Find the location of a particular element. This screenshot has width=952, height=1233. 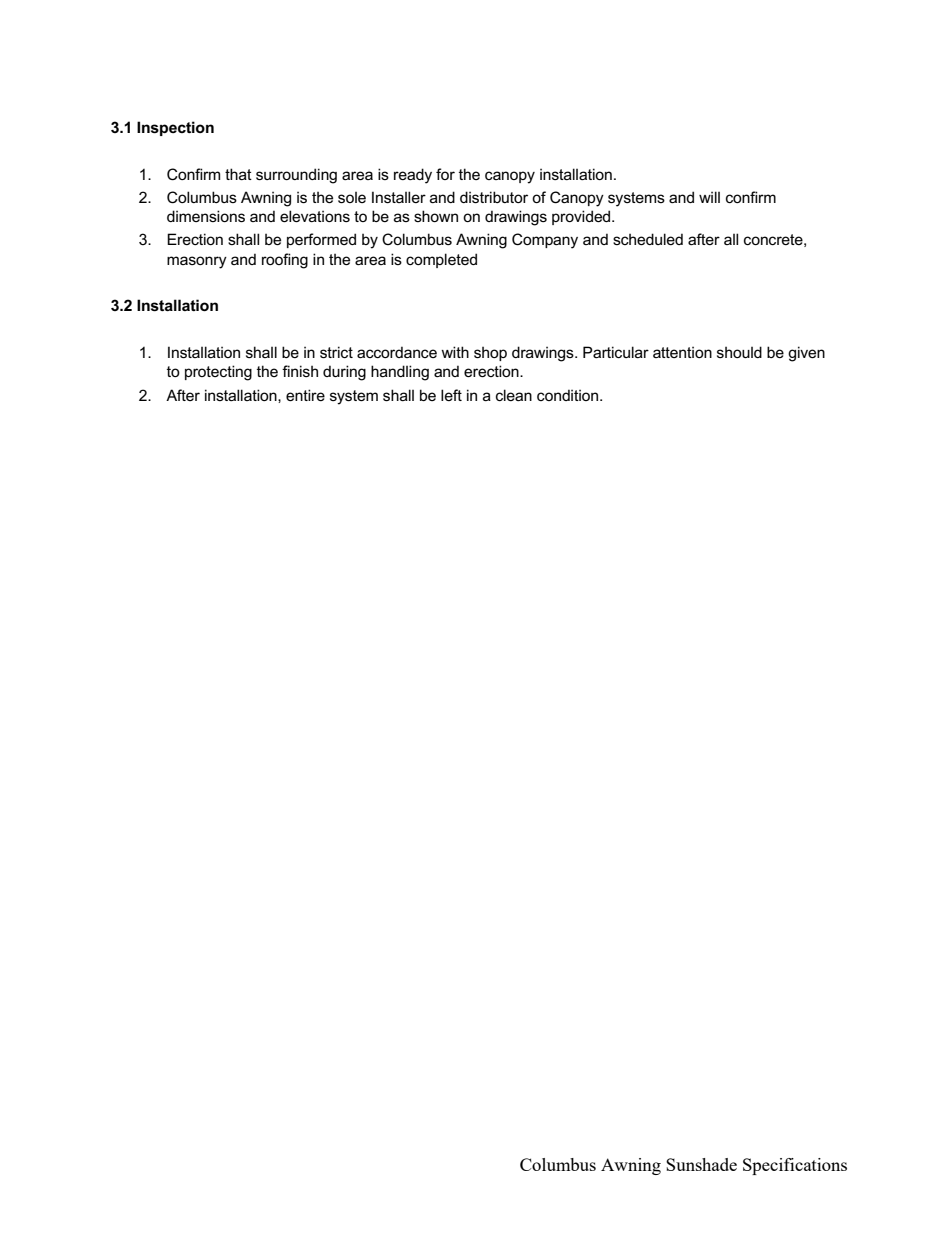

Specifications is located at coordinates (795, 1166).
